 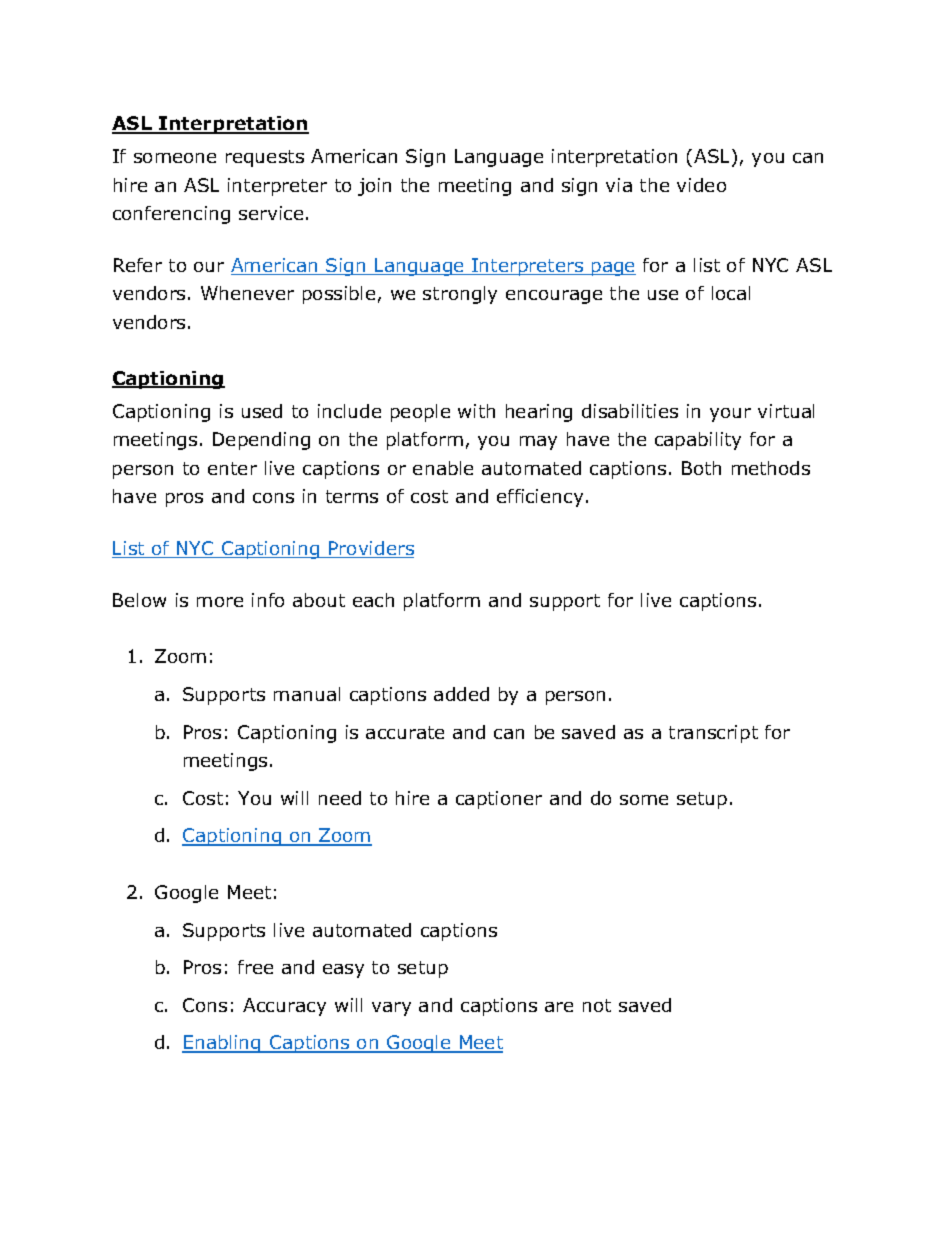 I want to click on conferencing, so click(x=171, y=215).
